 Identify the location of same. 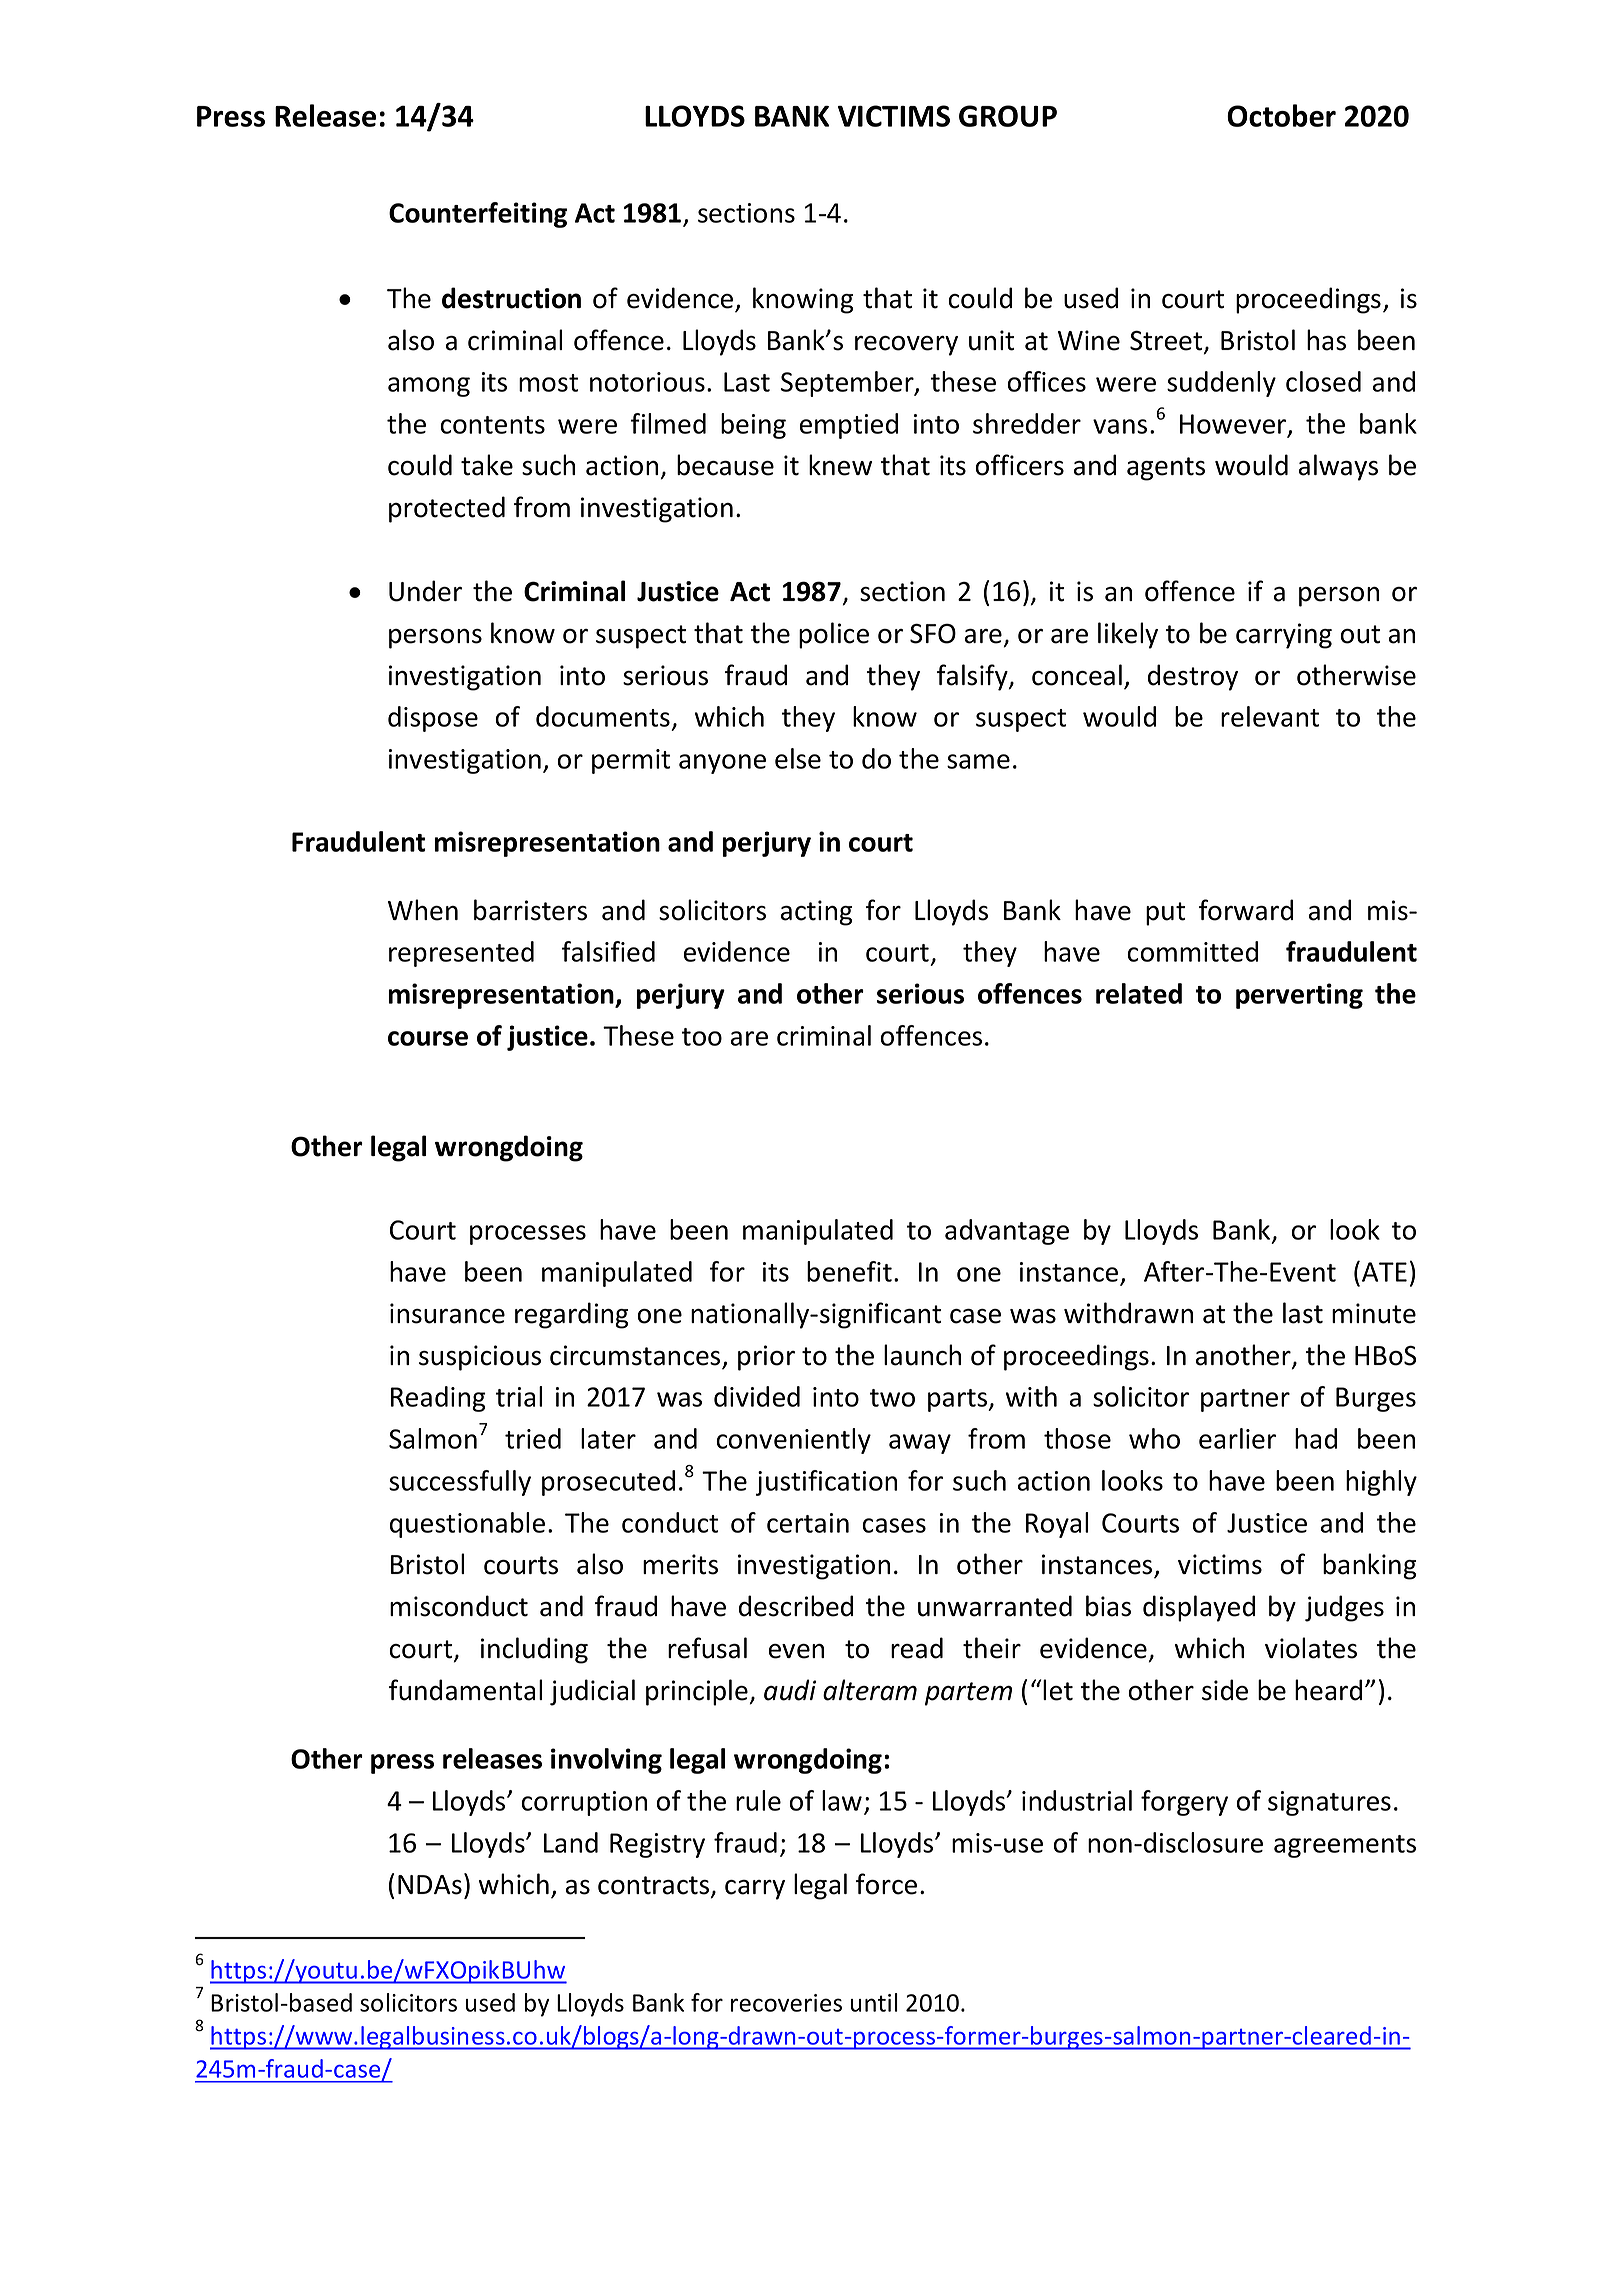
(978, 761).
